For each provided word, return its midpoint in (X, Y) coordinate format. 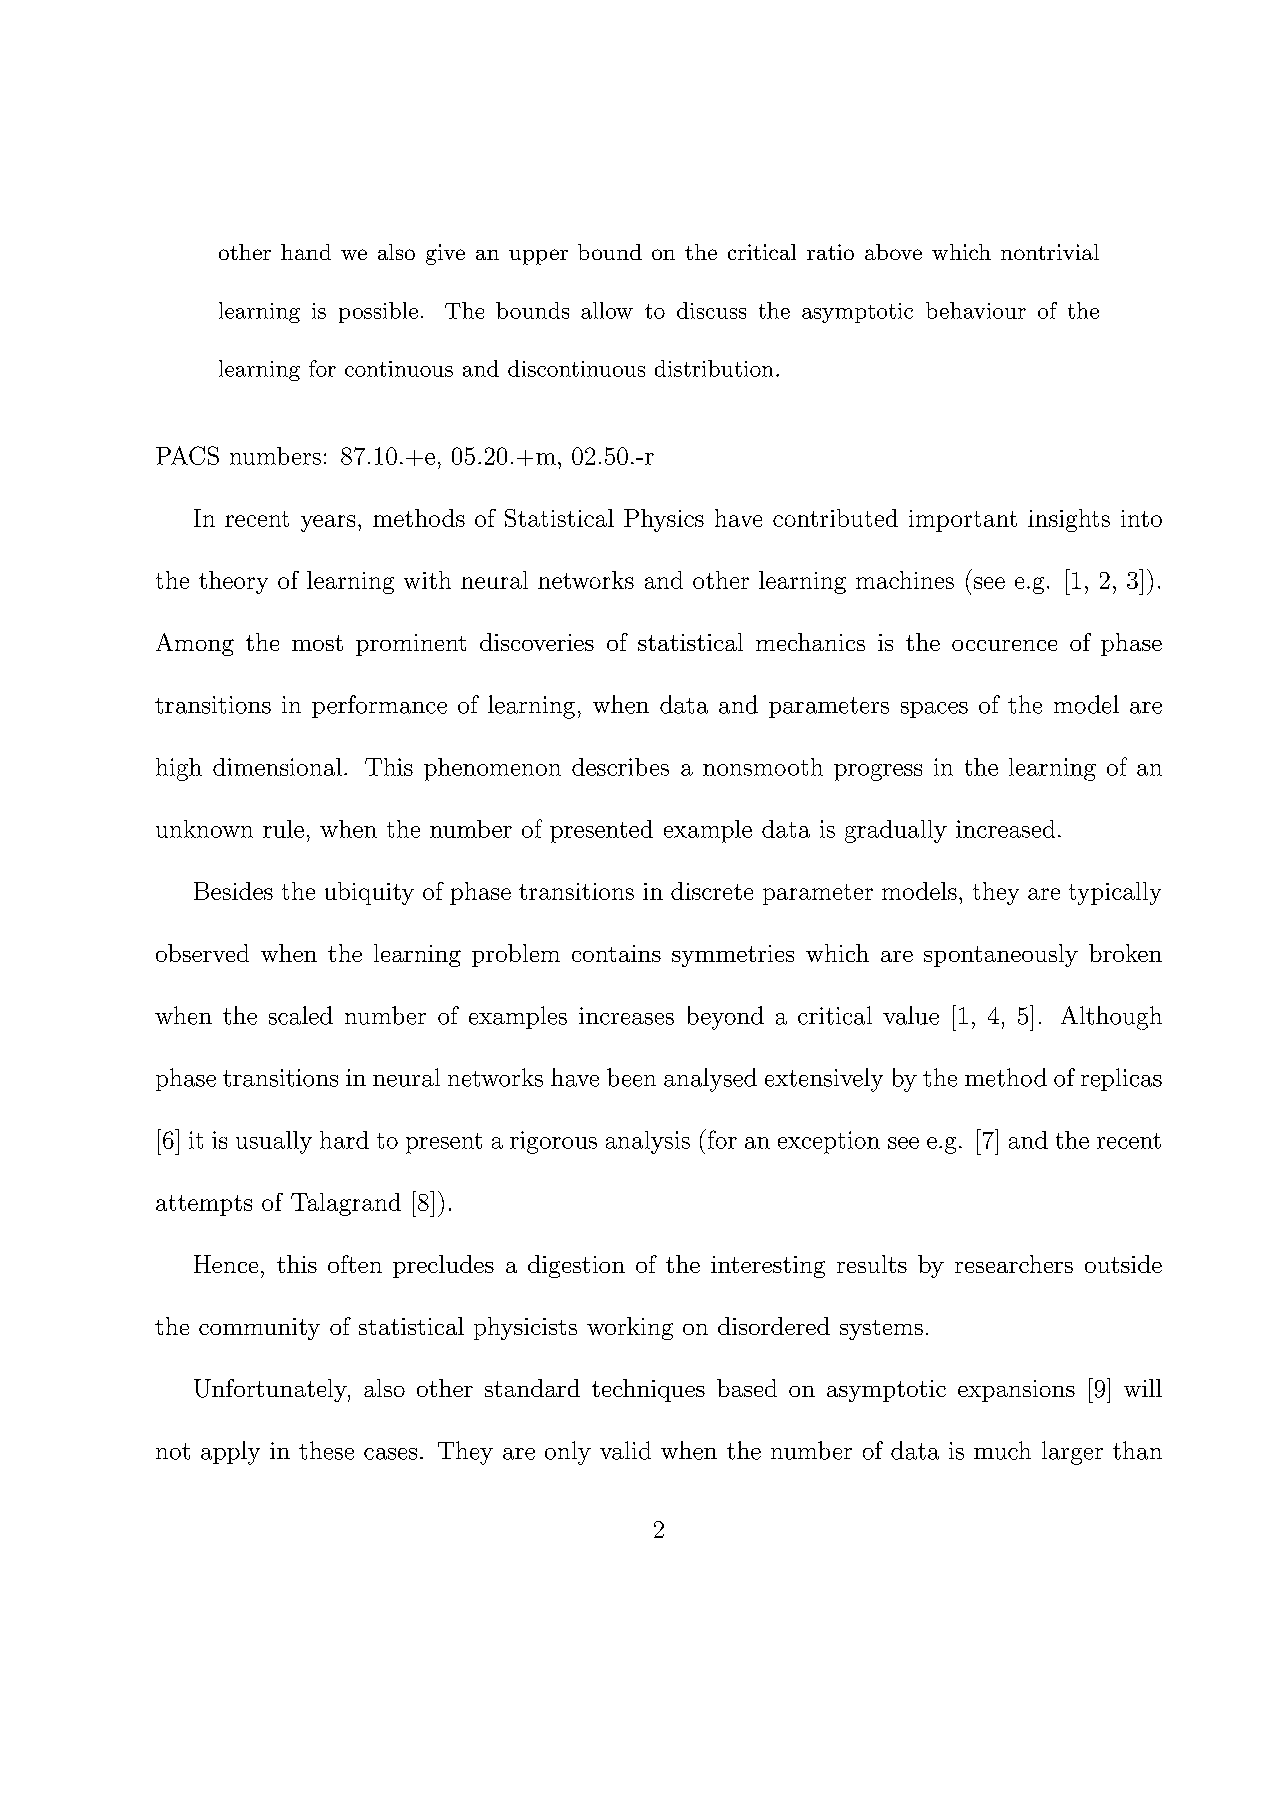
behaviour (976, 310)
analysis (648, 1142)
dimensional (277, 767)
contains (616, 953)
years (328, 523)
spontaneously (1001, 955)
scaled (301, 1015)
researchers (1014, 1264)
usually (274, 1142)
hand (306, 252)
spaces (934, 710)
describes (620, 767)
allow (607, 310)
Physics (664, 520)
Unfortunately (271, 1390)
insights (1069, 520)
